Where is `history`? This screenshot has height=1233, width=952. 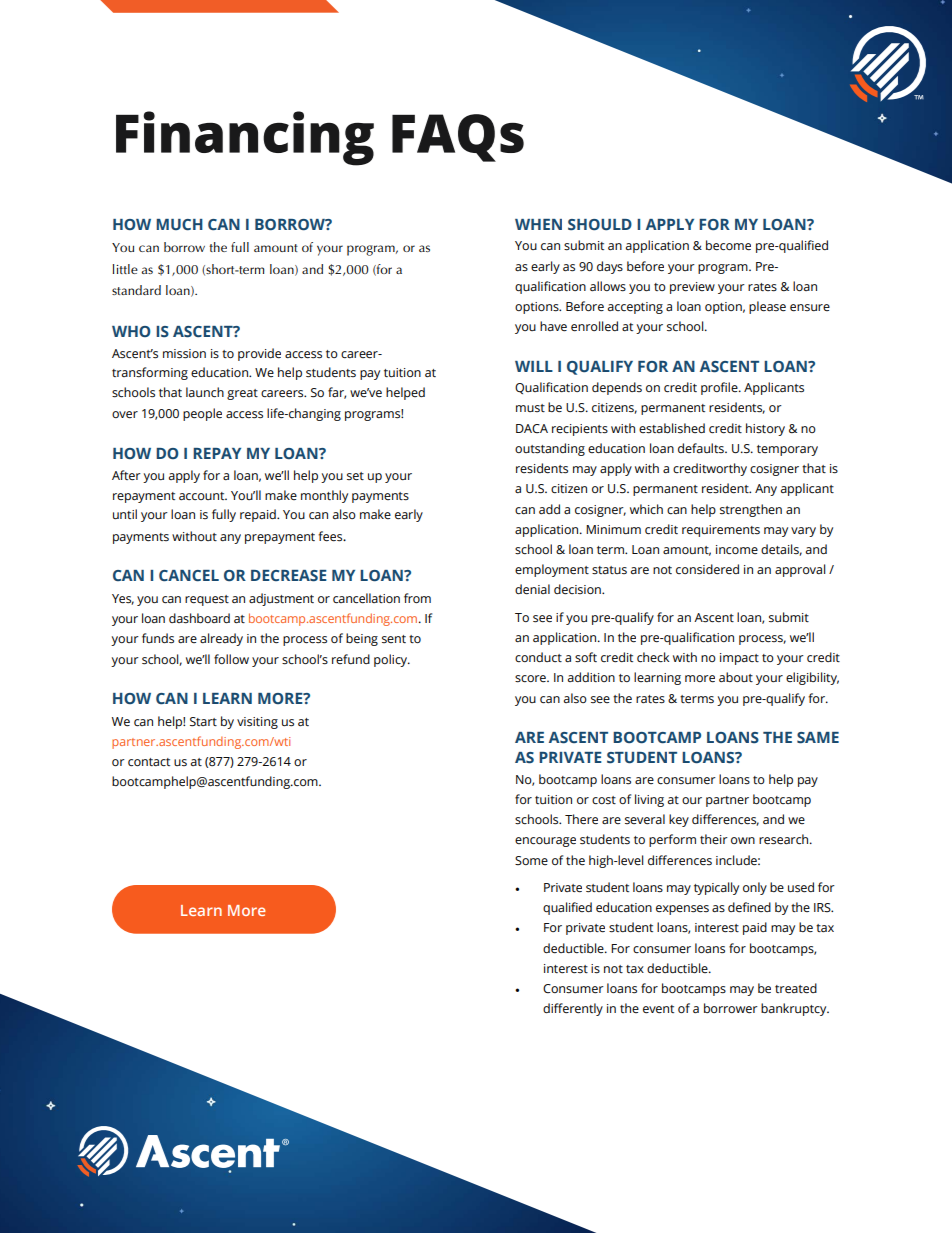 history is located at coordinates (765, 429).
